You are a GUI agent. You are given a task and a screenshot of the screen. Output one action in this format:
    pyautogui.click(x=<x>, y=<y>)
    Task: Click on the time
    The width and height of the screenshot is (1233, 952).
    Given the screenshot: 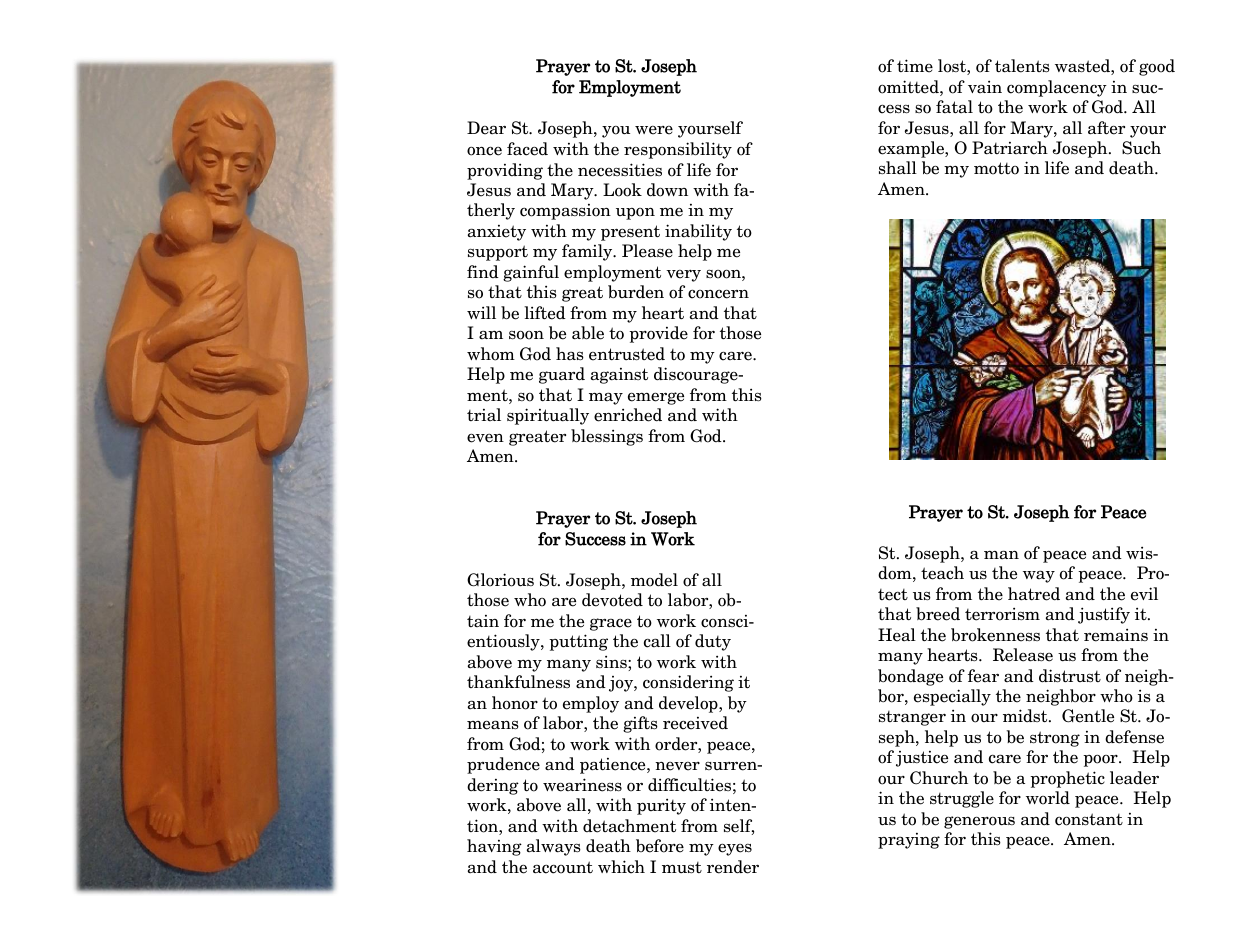 What is the action you would take?
    pyautogui.click(x=915, y=66)
